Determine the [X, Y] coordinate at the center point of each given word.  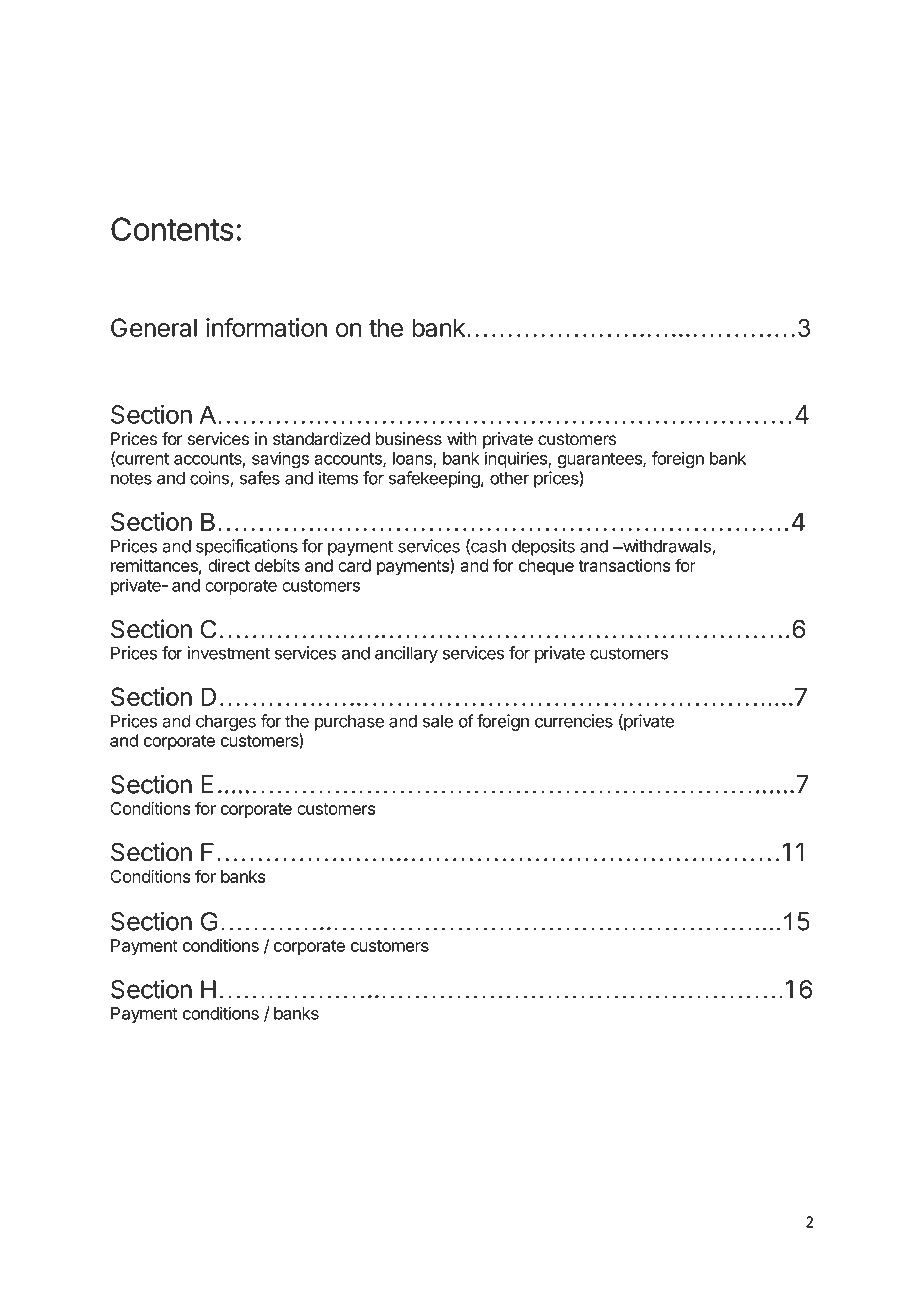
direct [229, 565]
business [408, 439]
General [154, 327]
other [509, 478]
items [339, 478]
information [266, 327]
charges [226, 722]
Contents [172, 229]
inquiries [517, 459]
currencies [574, 721]
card [354, 565]
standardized [321, 439]
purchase [349, 722]
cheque [546, 567]
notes [131, 478]
